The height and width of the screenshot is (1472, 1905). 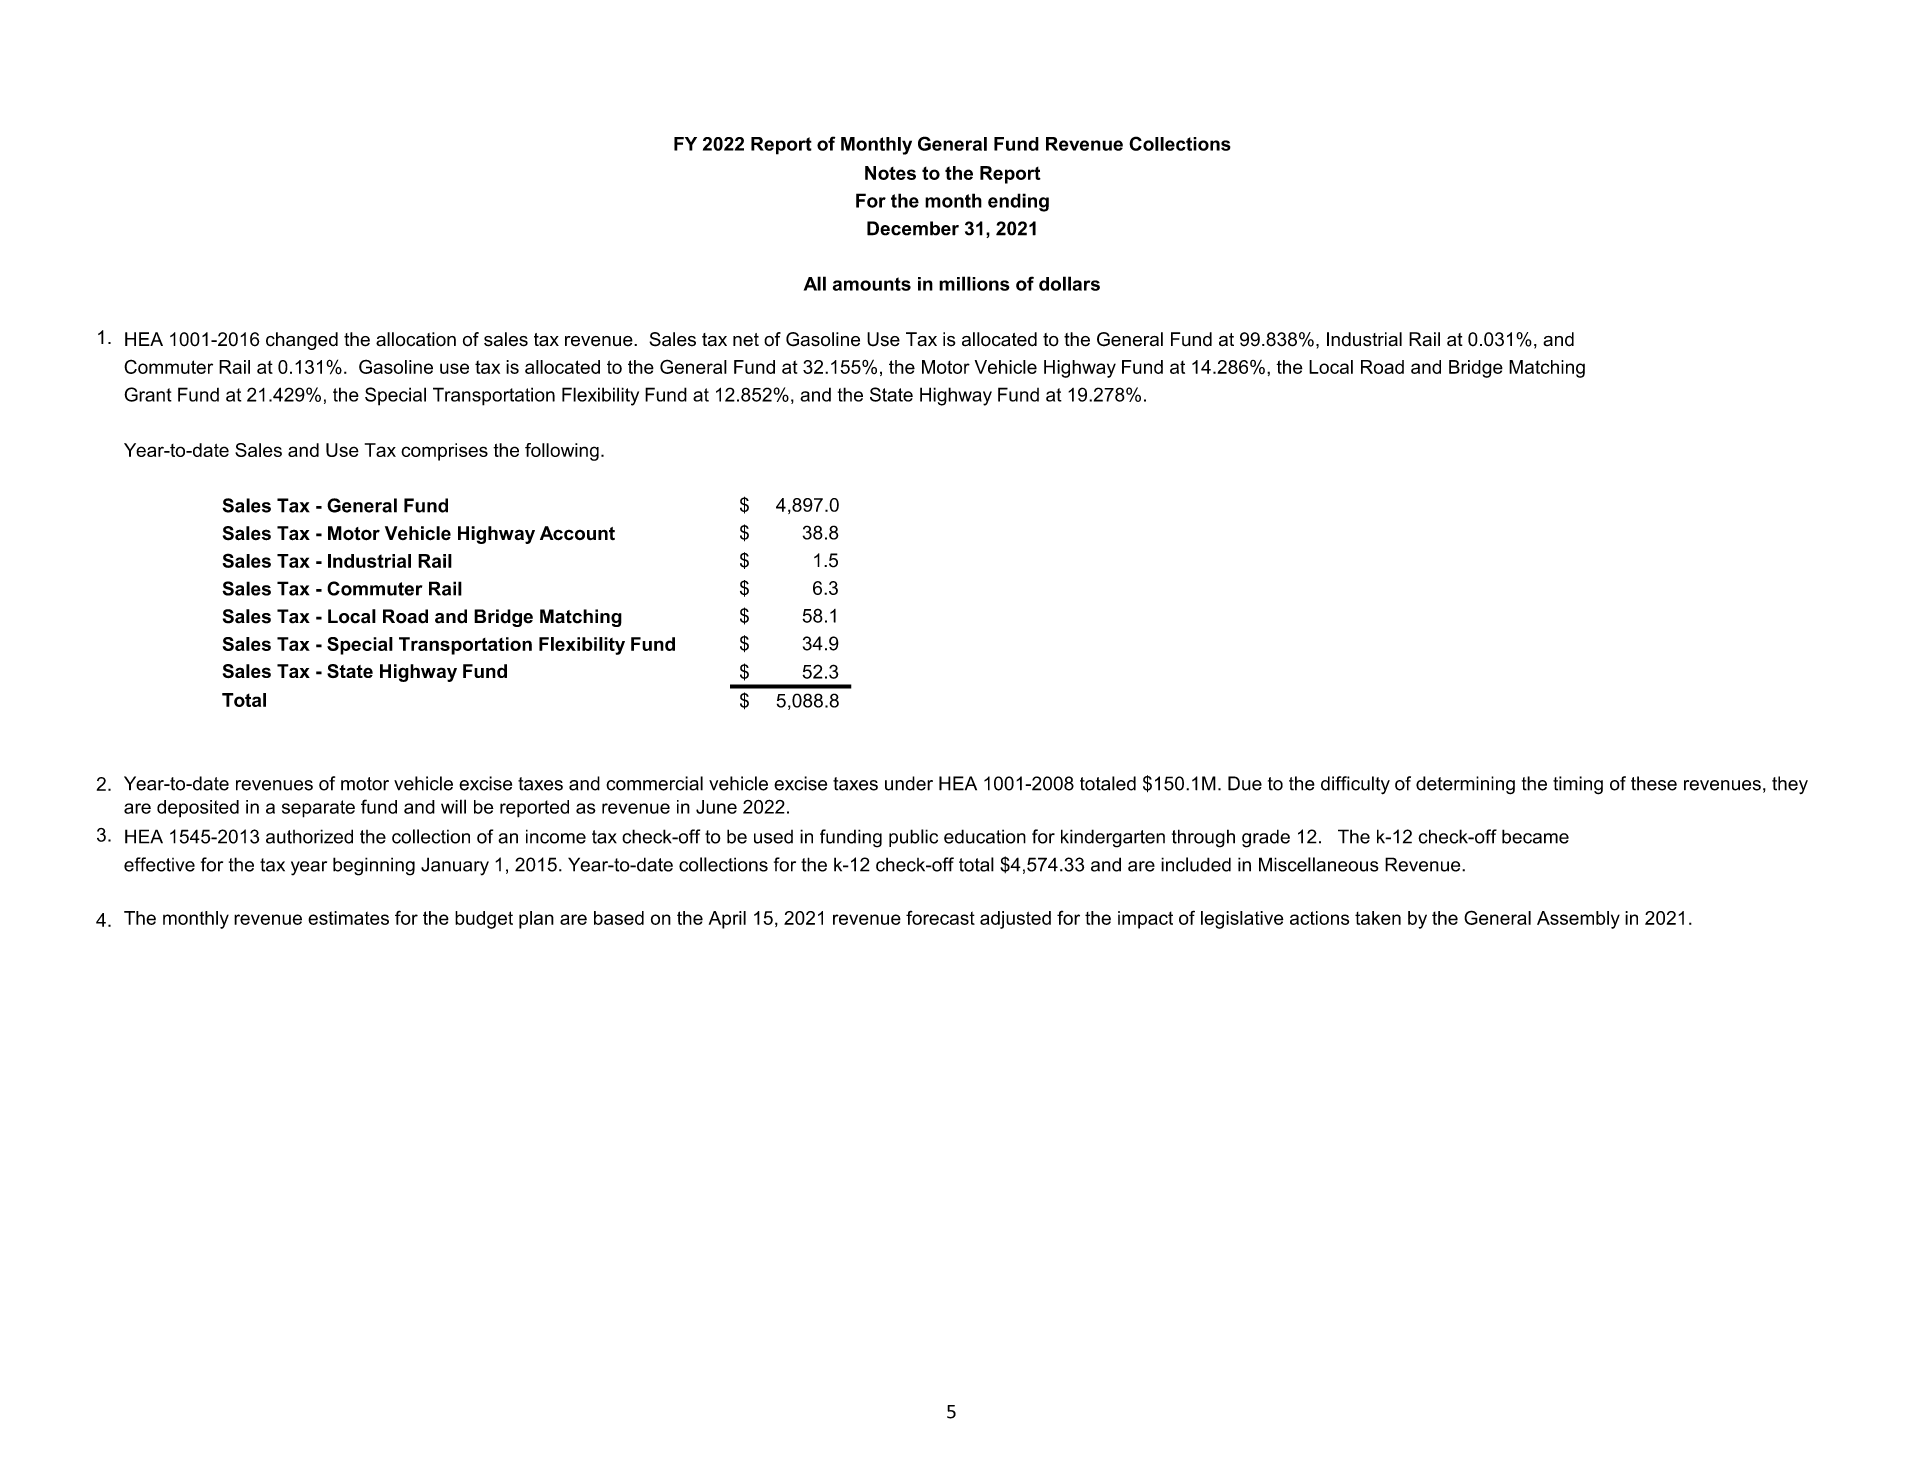 What do you see at coordinates (890, 173) in the screenshot?
I see `Notes` at bounding box center [890, 173].
